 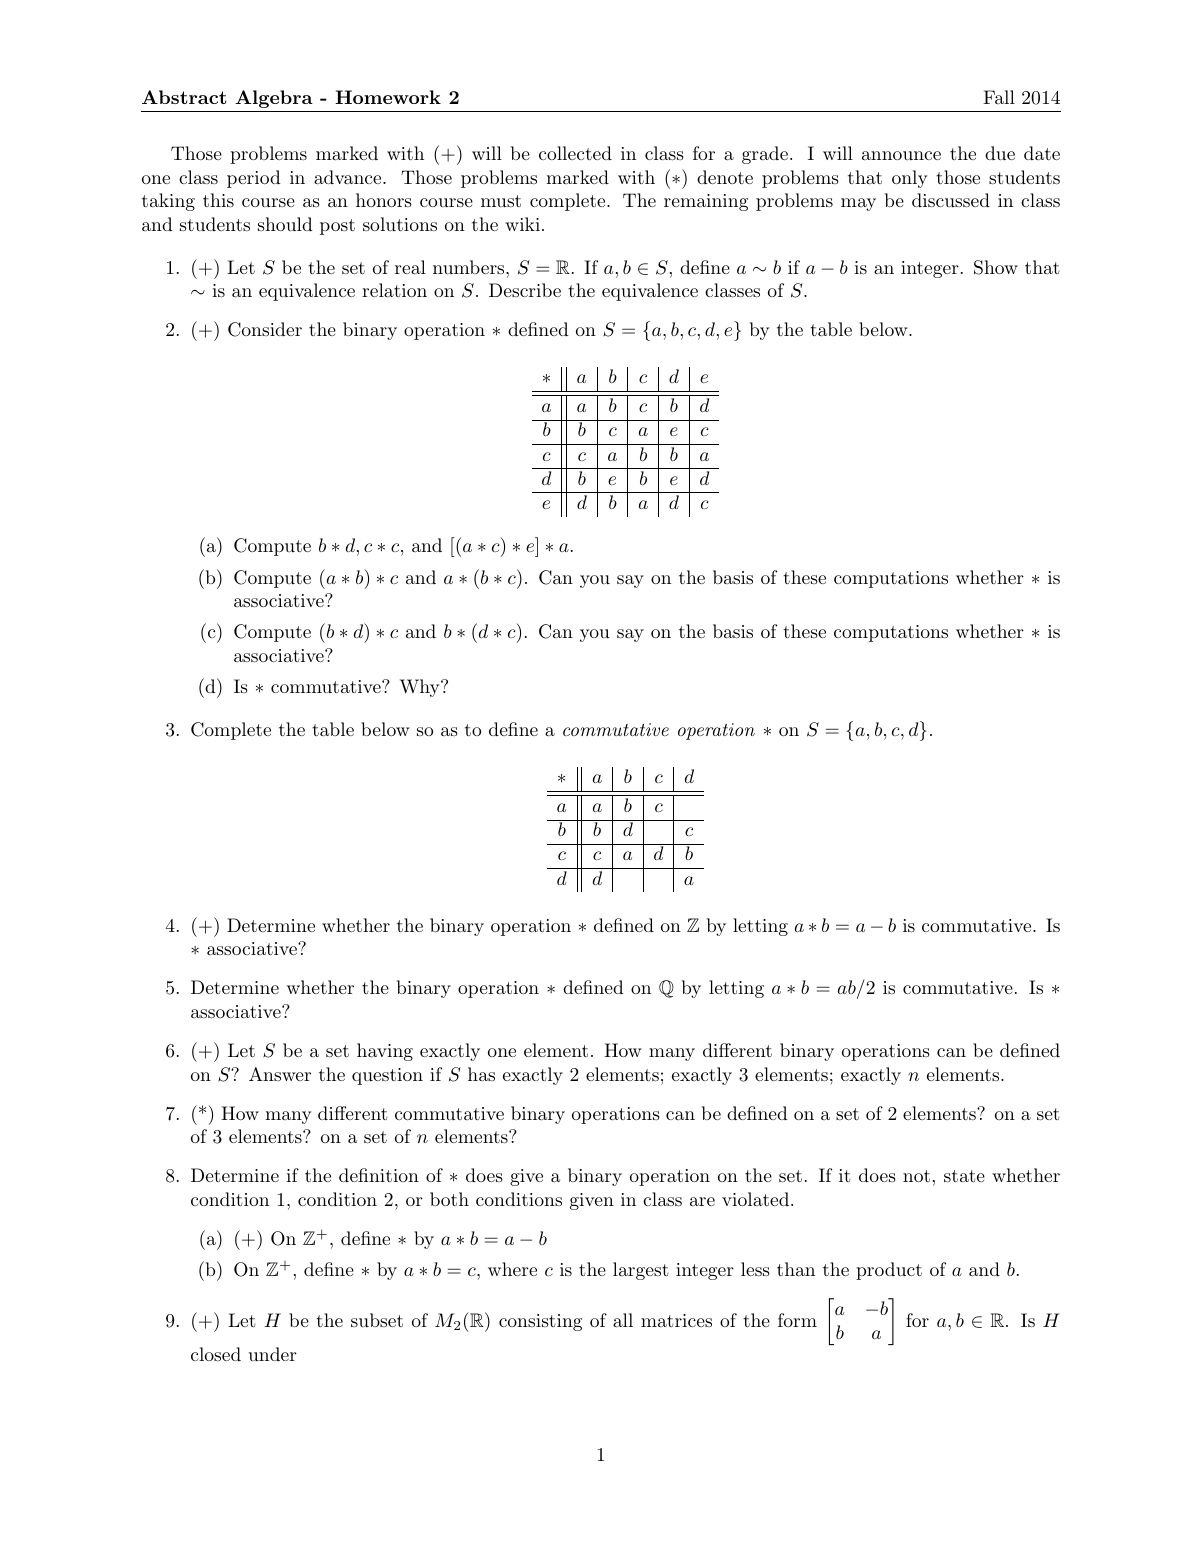 I want to click on Why, so click(x=421, y=688).
